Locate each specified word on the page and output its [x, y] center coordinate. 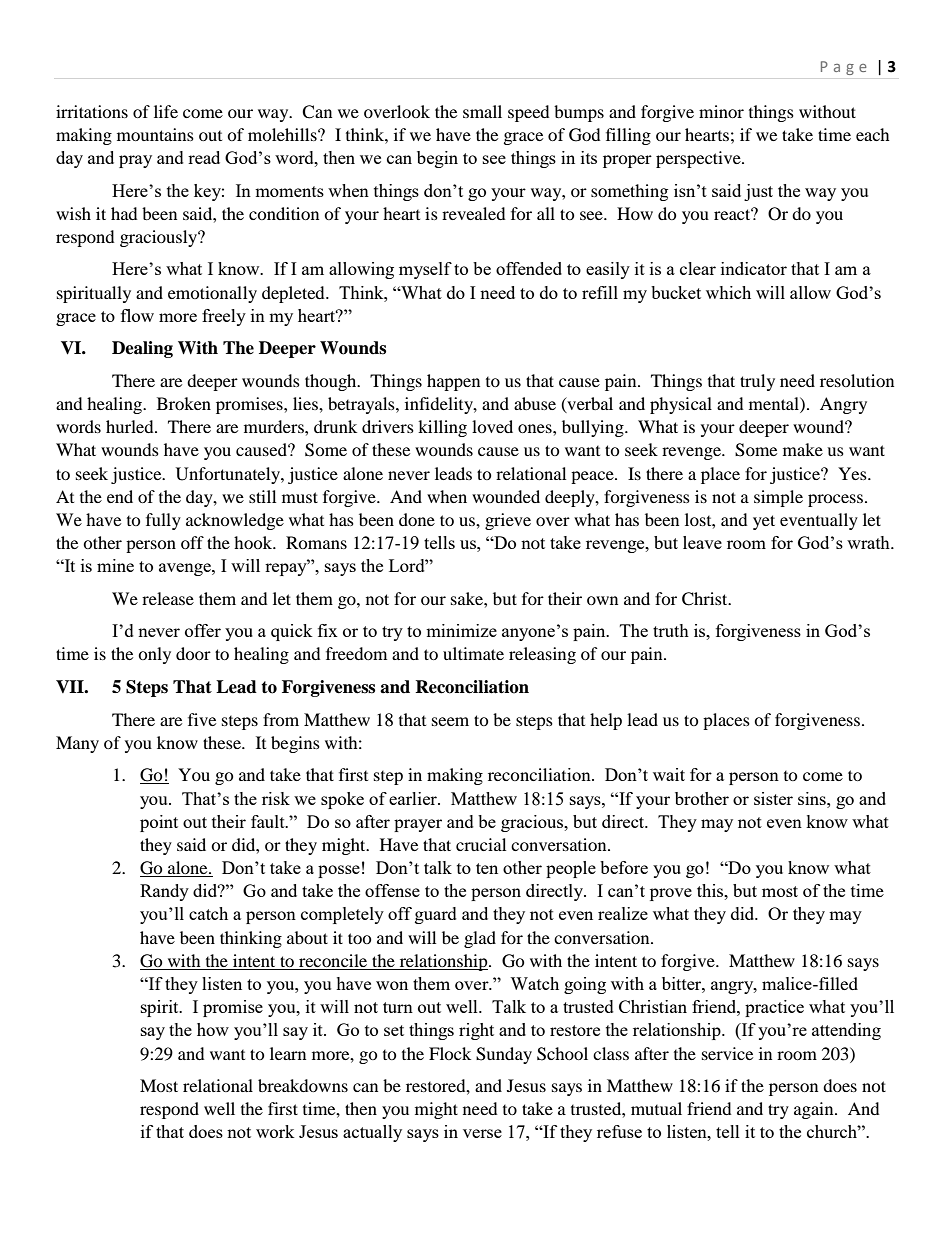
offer [203, 630]
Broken [184, 403]
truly [757, 382]
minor [721, 111]
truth [671, 630]
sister [773, 798]
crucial [481, 844]
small [482, 111]
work [275, 1131]
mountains [155, 134]
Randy [164, 892]
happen [453, 382]
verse [482, 1133]
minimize [461, 630]
